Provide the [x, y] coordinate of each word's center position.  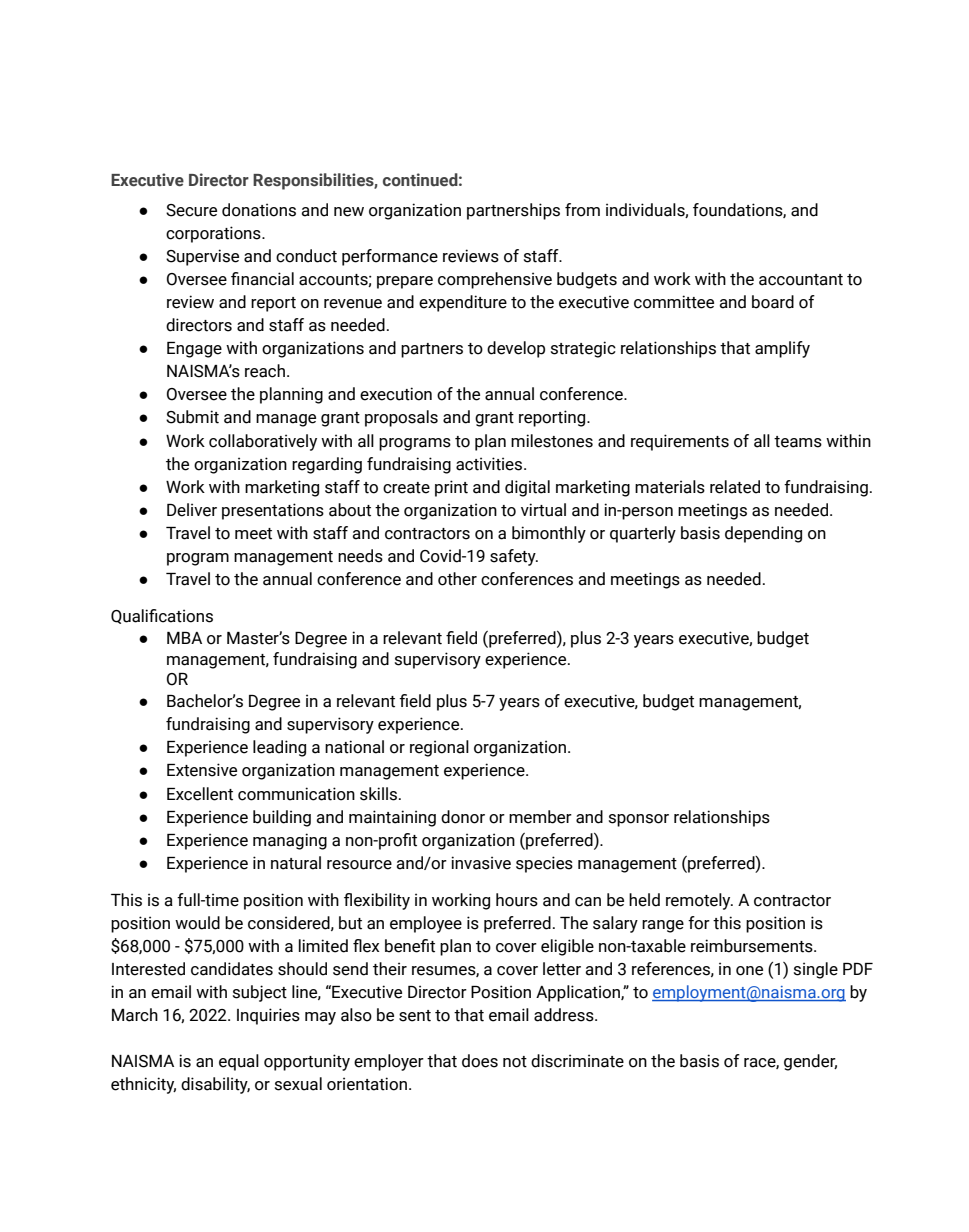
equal [239, 1062]
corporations [214, 234]
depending [763, 534]
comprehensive [495, 280]
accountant [801, 280]
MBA [184, 638]
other [457, 579]
